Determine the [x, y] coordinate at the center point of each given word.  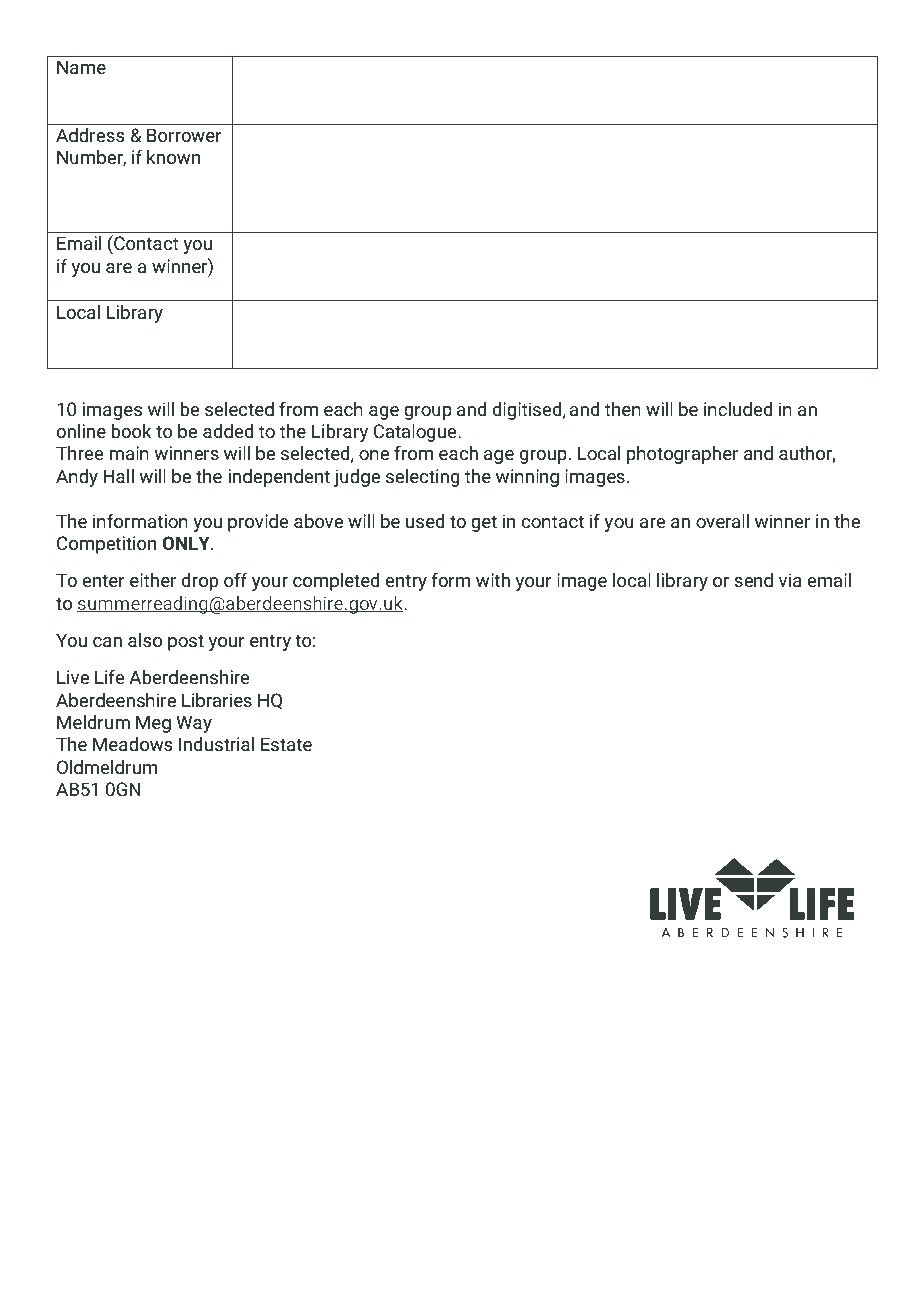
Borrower [184, 135]
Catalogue [416, 433]
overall [722, 521]
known [173, 157]
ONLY [187, 543]
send [753, 580]
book [131, 431]
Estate [286, 744]
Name [81, 67]
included [738, 409]
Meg [153, 724]
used [425, 521]
